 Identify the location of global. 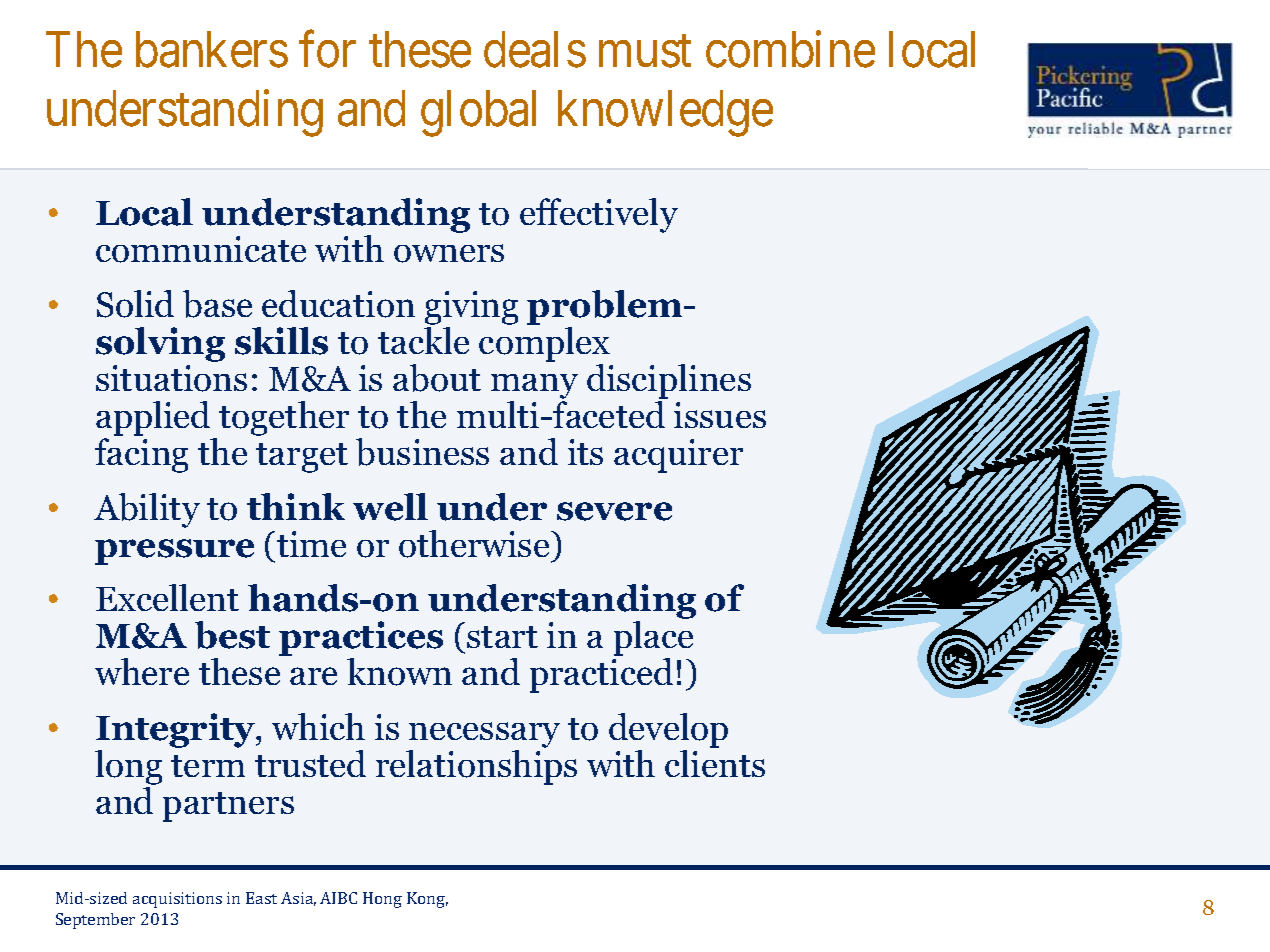
(478, 114).
